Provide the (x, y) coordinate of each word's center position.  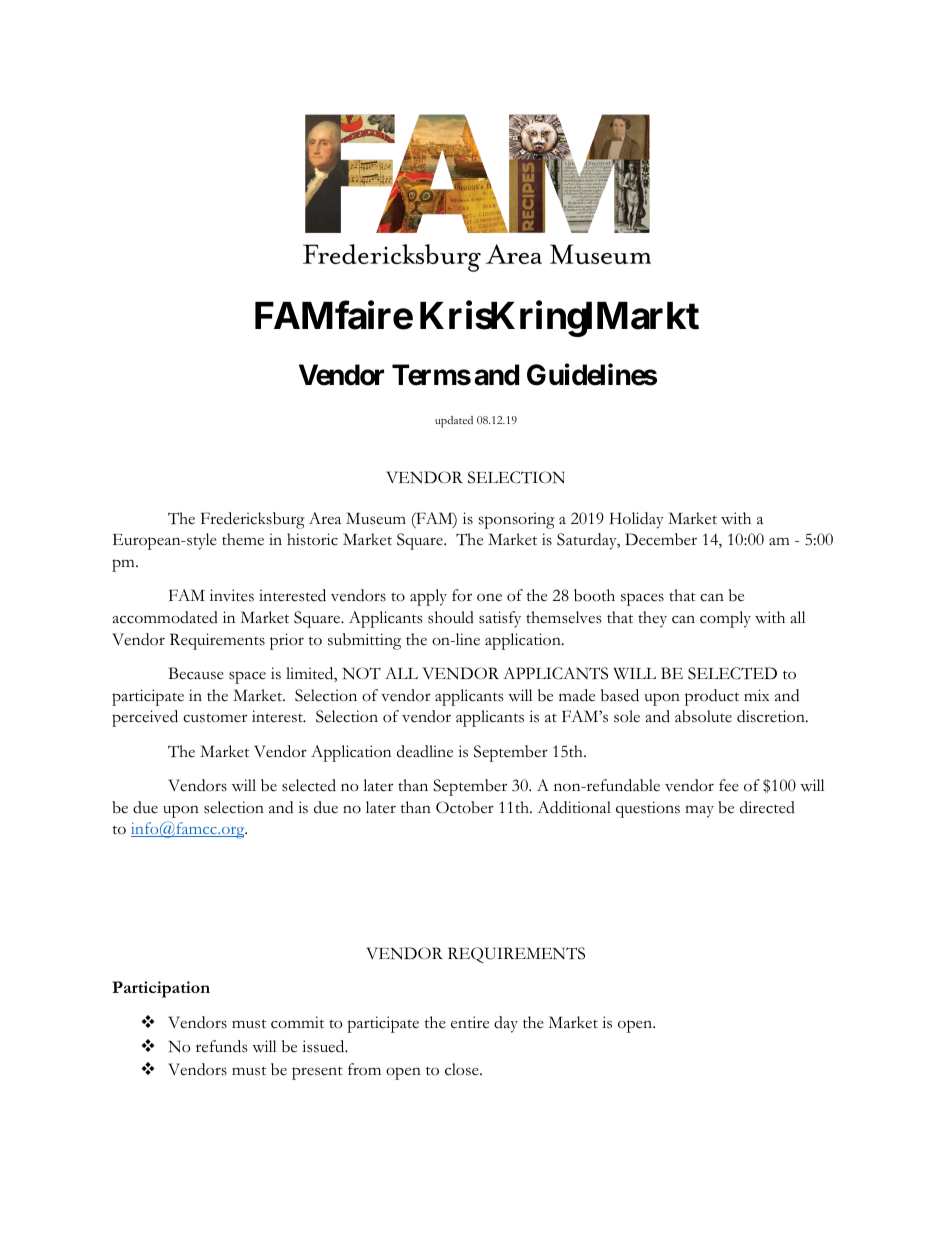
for (462, 595)
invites (232, 595)
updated (454, 422)
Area (325, 518)
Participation (161, 989)
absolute (703, 716)
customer (215, 718)
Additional (574, 807)
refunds (222, 1046)
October (465, 807)
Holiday (637, 520)
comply (725, 619)
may (699, 811)
